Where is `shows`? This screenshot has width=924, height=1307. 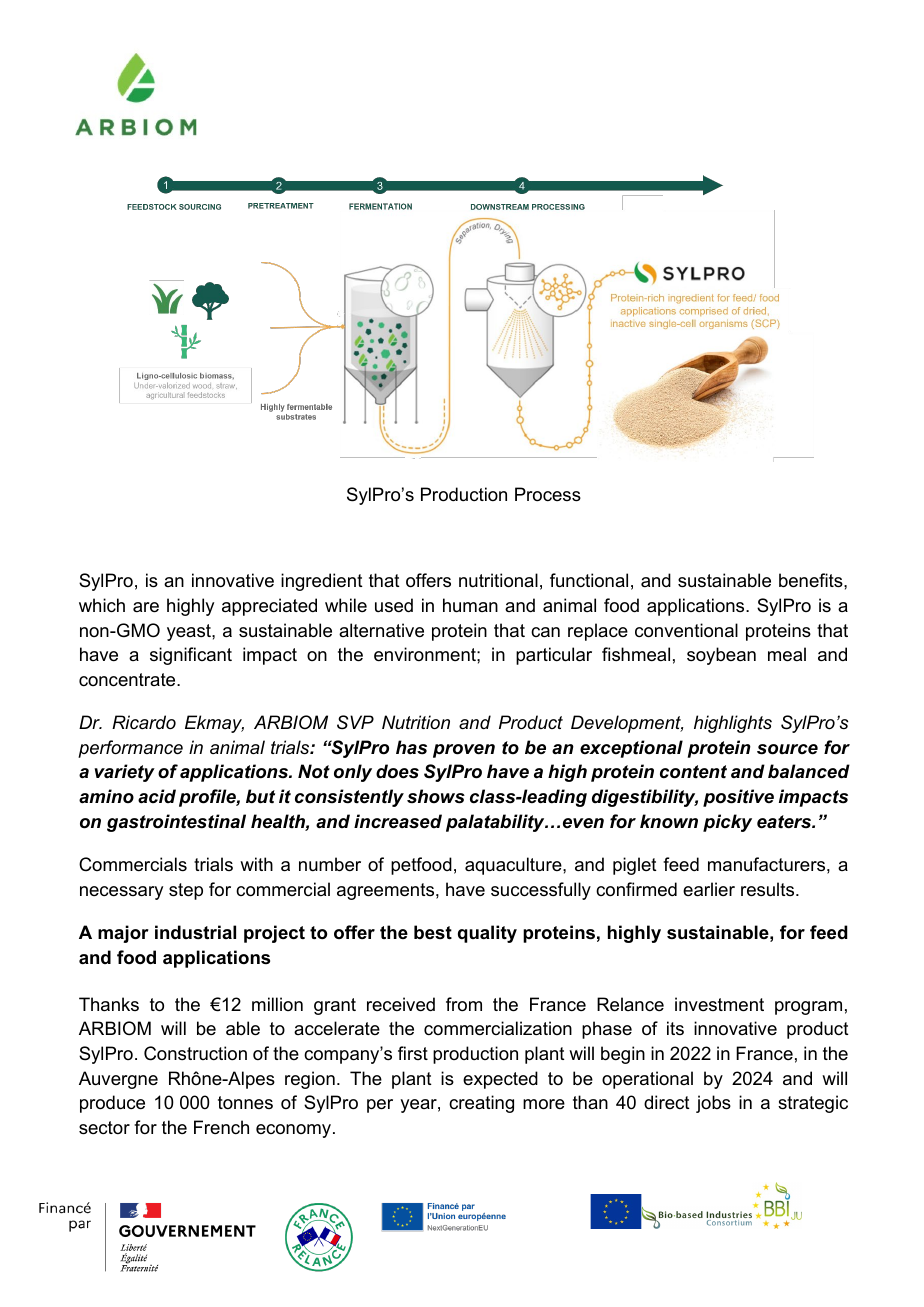
shows is located at coordinates (436, 796).
